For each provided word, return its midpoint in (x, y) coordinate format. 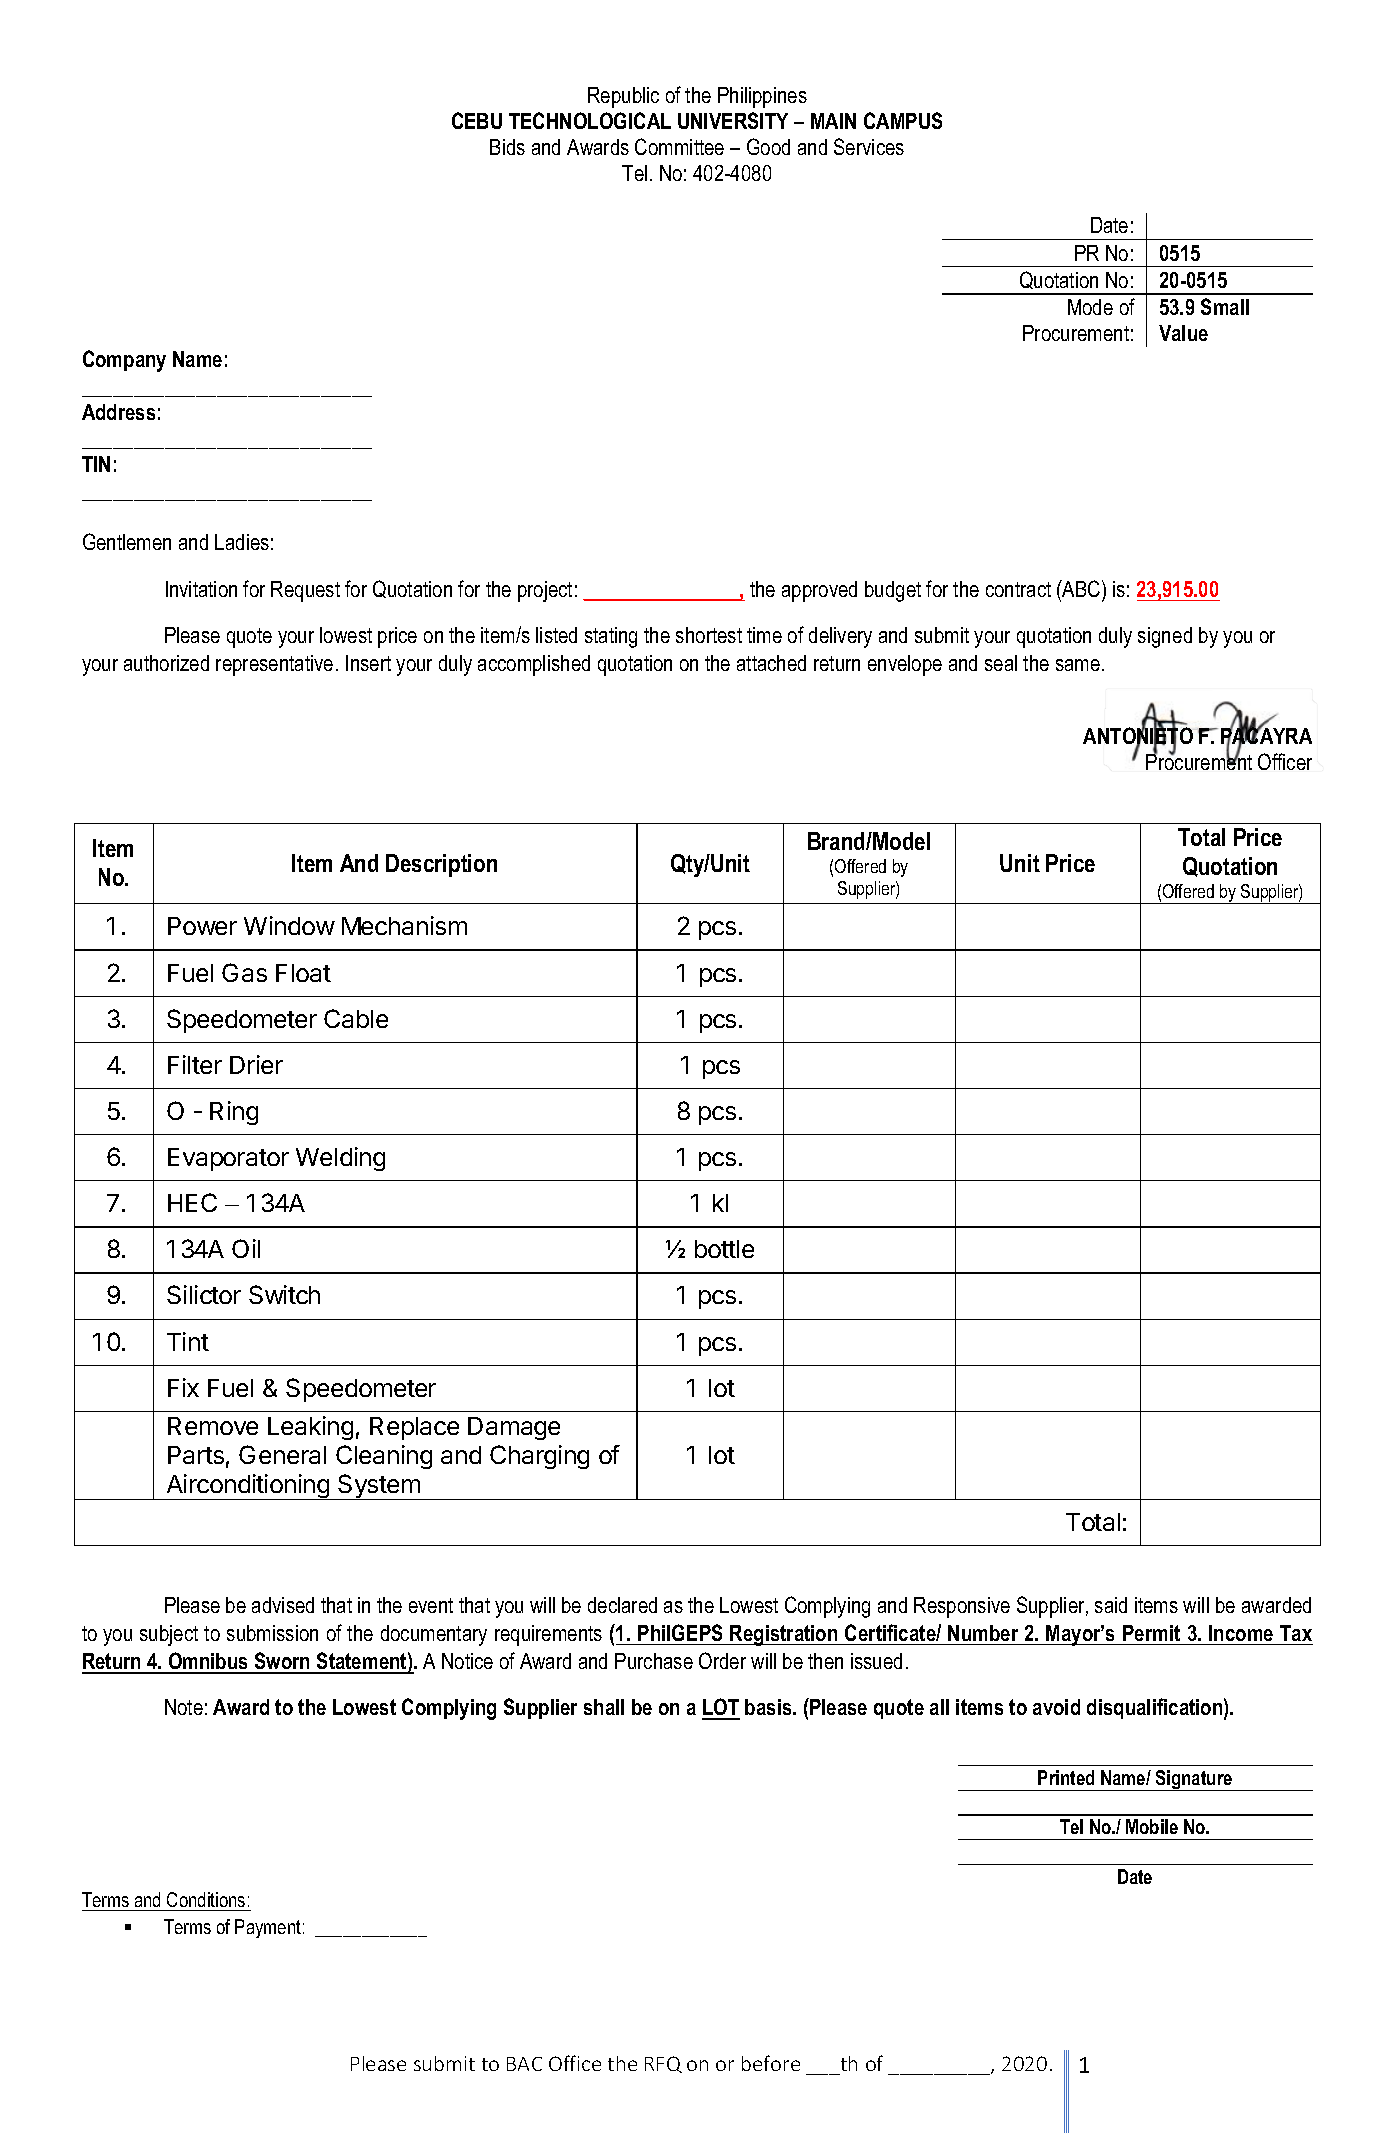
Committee (679, 146)
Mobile (1152, 1826)
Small (1225, 306)
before (771, 2063)
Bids (507, 147)
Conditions (206, 1899)
